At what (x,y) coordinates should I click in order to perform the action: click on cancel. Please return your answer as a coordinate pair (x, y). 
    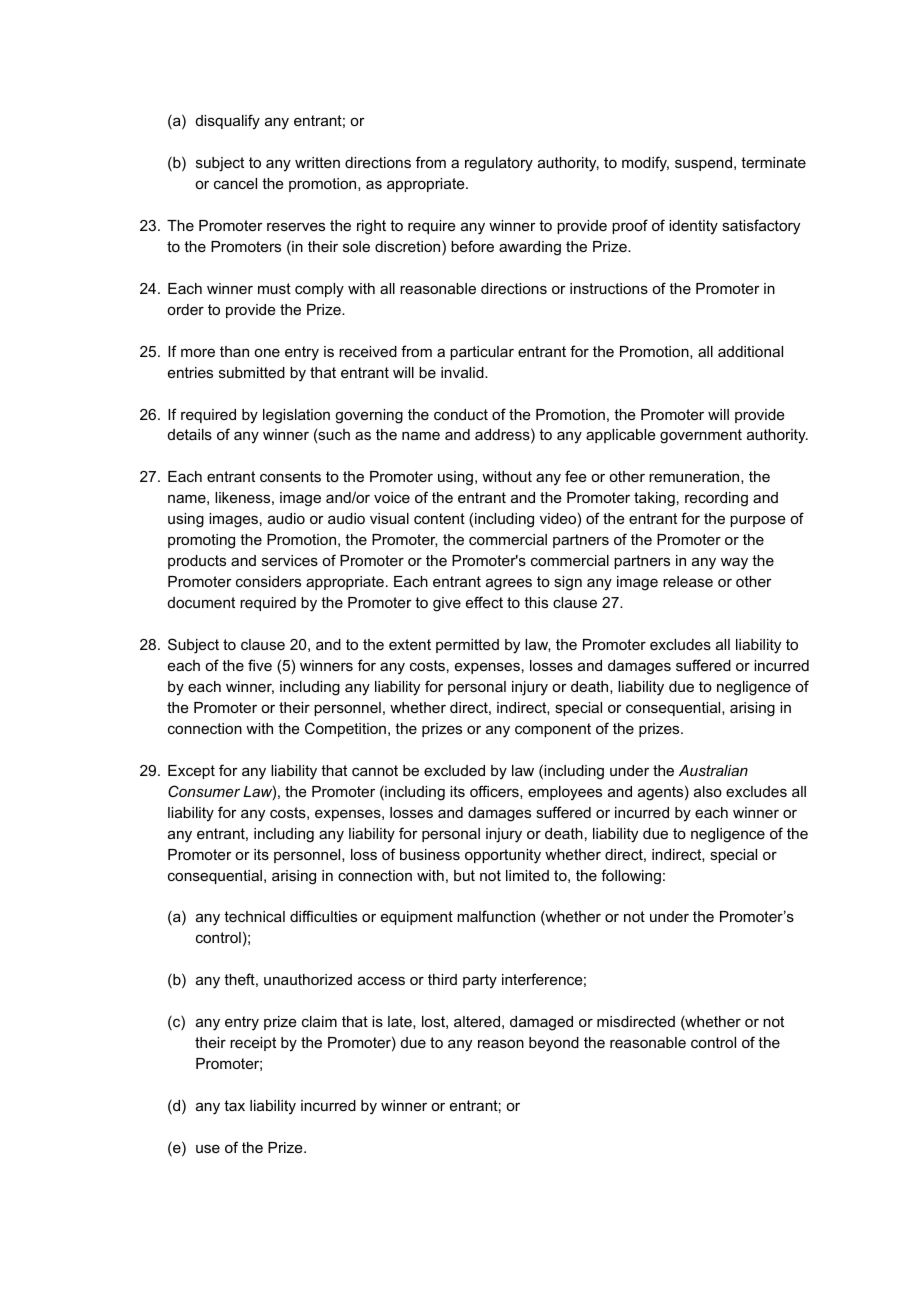
    Looking at the image, I should click on (235, 183).
